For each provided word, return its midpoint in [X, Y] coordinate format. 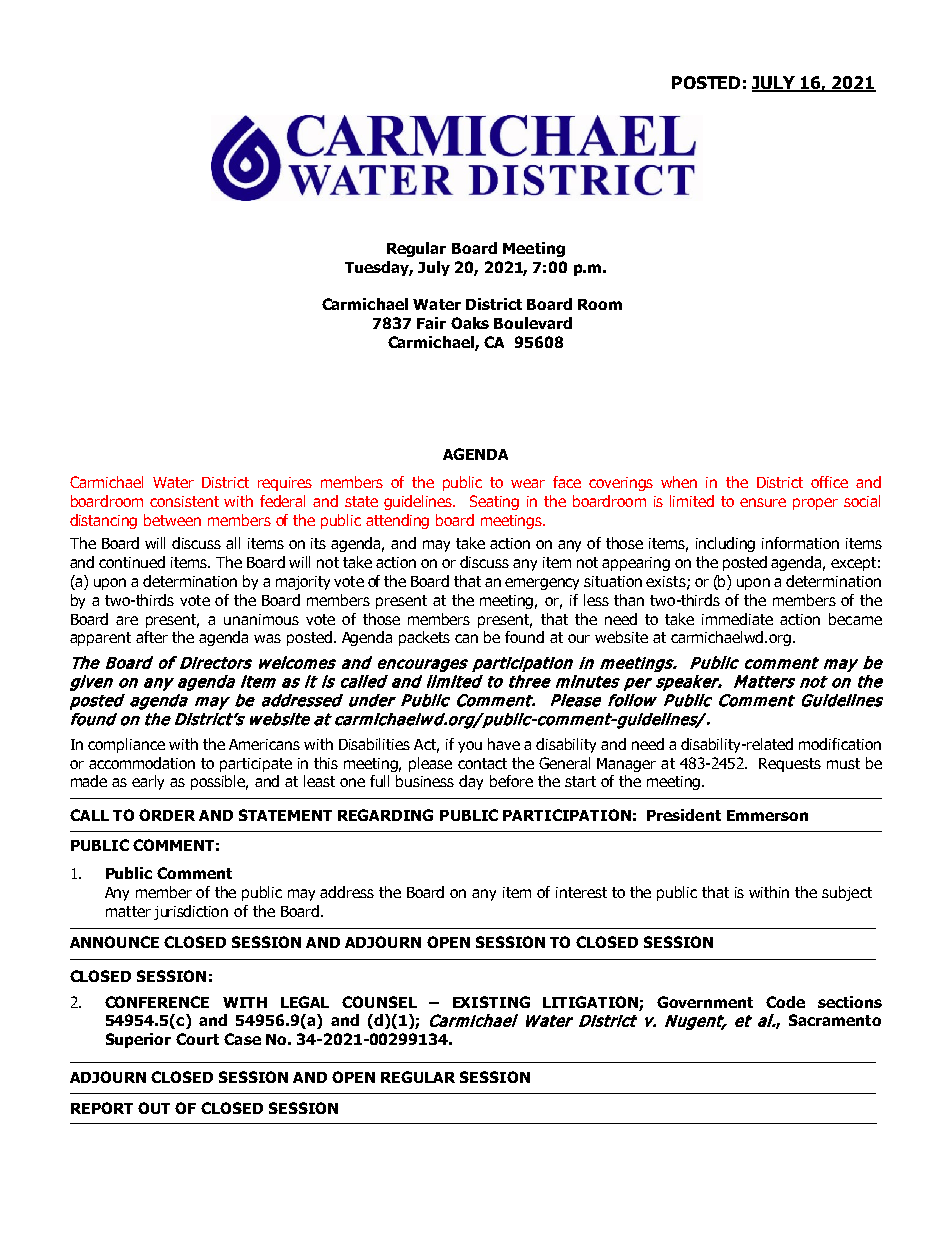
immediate [737, 619]
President [684, 815]
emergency [542, 584]
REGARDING [385, 815]
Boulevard [533, 323]
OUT [154, 1108]
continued [132, 562]
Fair [431, 323]
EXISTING [491, 1002]
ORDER [167, 815]
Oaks [470, 323]
